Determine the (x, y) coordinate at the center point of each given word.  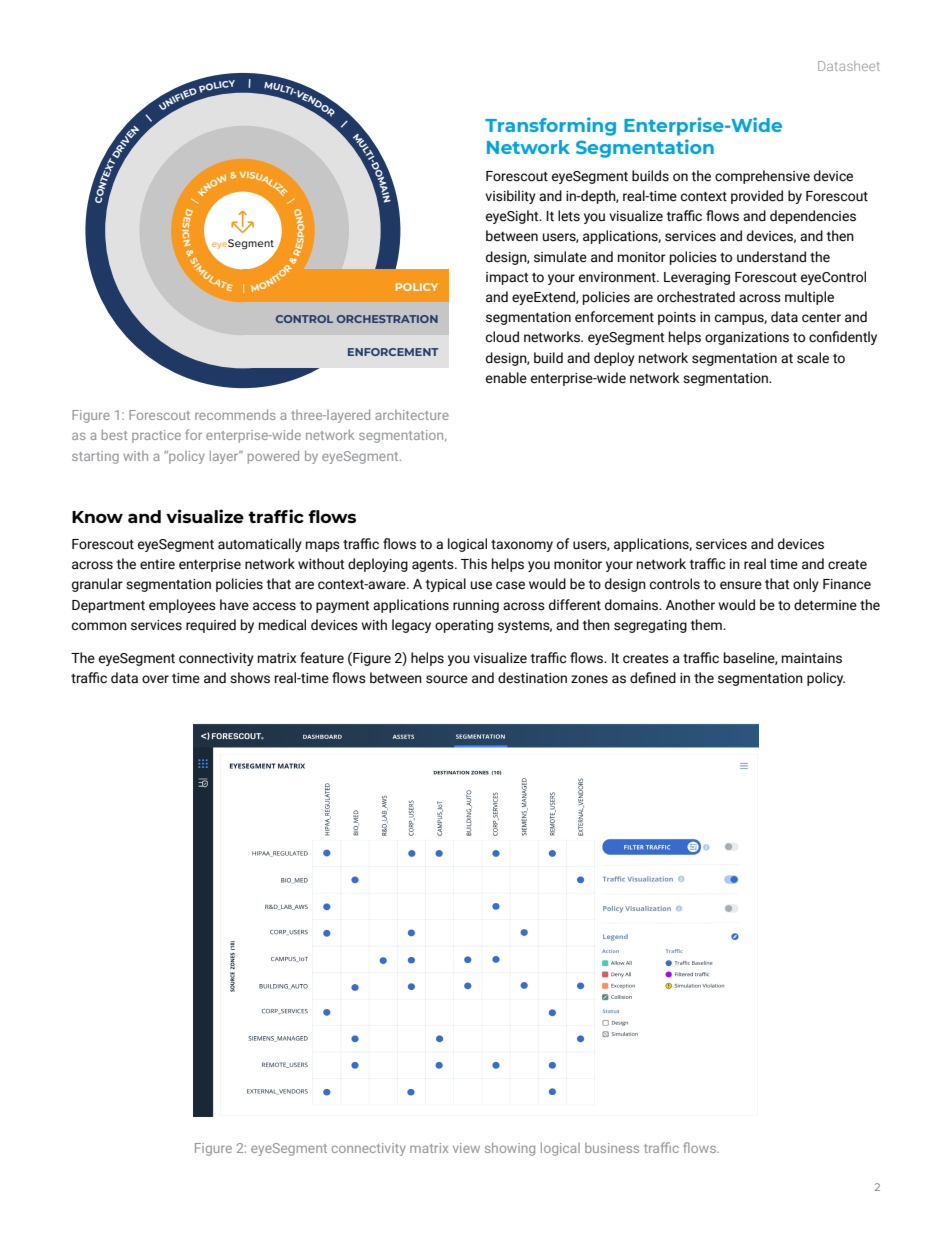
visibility (510, 197)
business (612, 1148)
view (466, 1148)
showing (510, 1149)
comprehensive (762, 177)
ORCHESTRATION (387, 319)
